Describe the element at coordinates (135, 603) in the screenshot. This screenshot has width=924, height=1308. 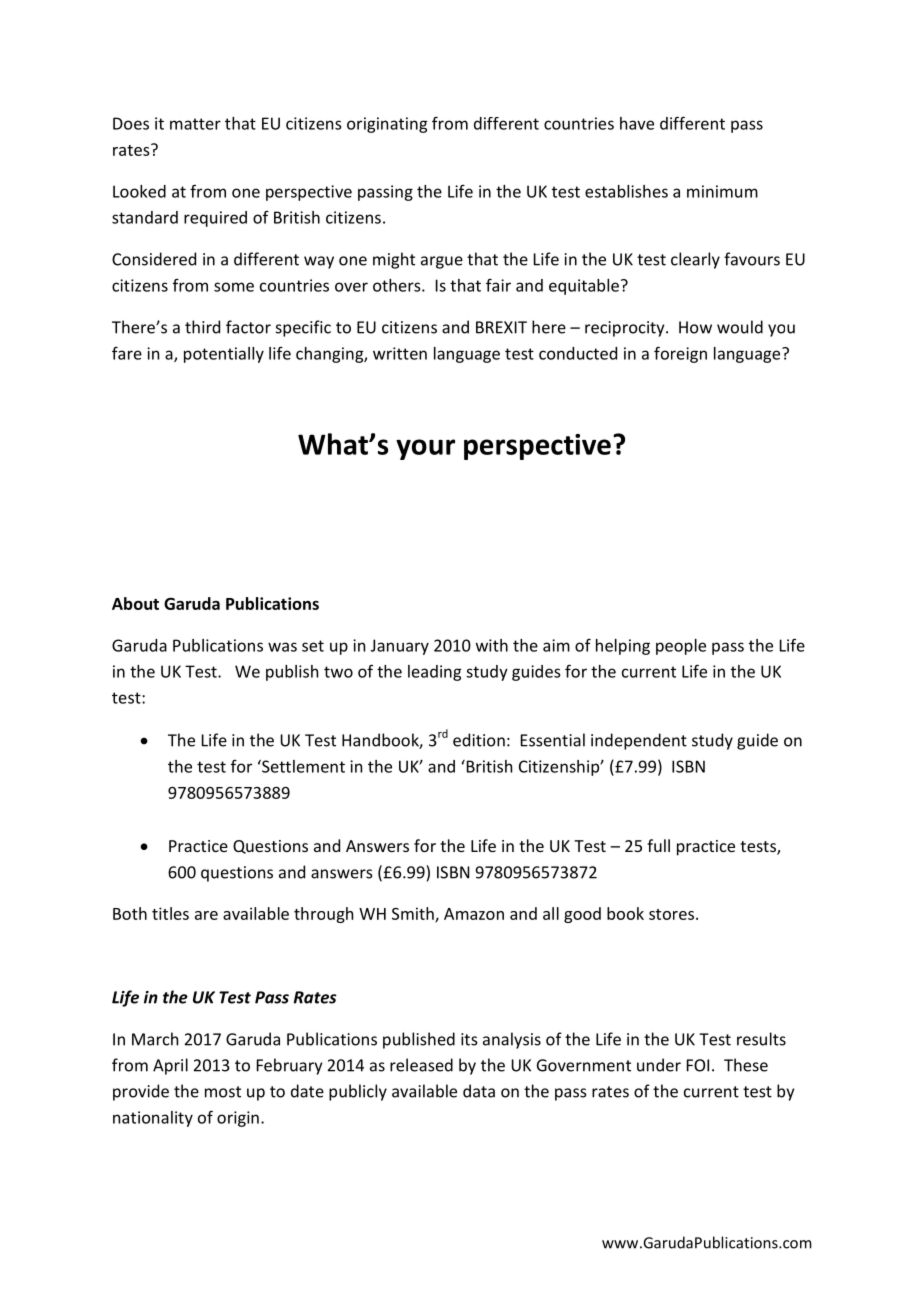
I see `About` at that location.
